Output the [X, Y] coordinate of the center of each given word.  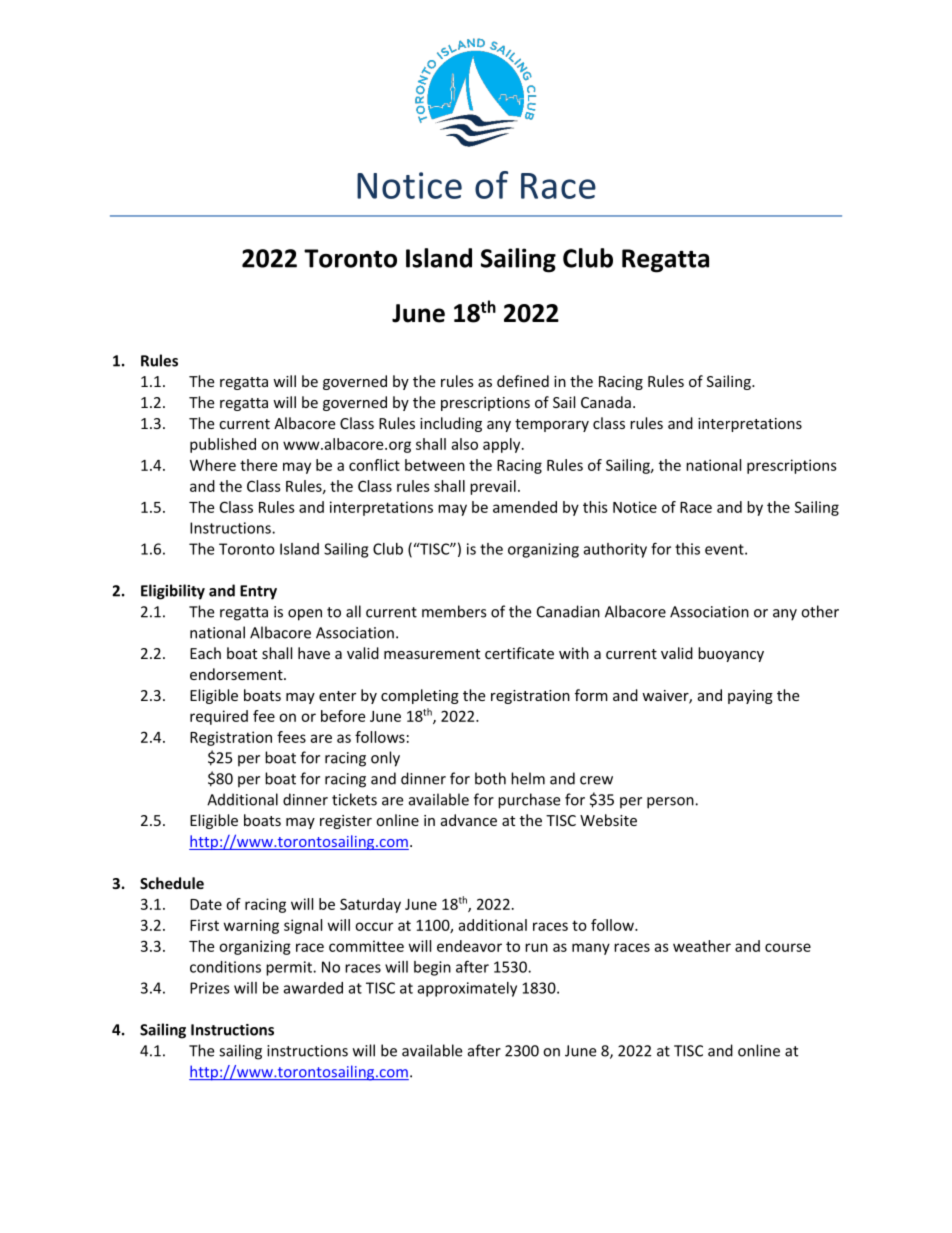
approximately [467, 989]
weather [702, 946]
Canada [606, 402]
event [725, 549]
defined [523, 381]
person [671, 803]
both [490, 778]
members [454, 611]
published [223, 445]
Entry [258, 592]
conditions [225, 967]
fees [291, 737]
